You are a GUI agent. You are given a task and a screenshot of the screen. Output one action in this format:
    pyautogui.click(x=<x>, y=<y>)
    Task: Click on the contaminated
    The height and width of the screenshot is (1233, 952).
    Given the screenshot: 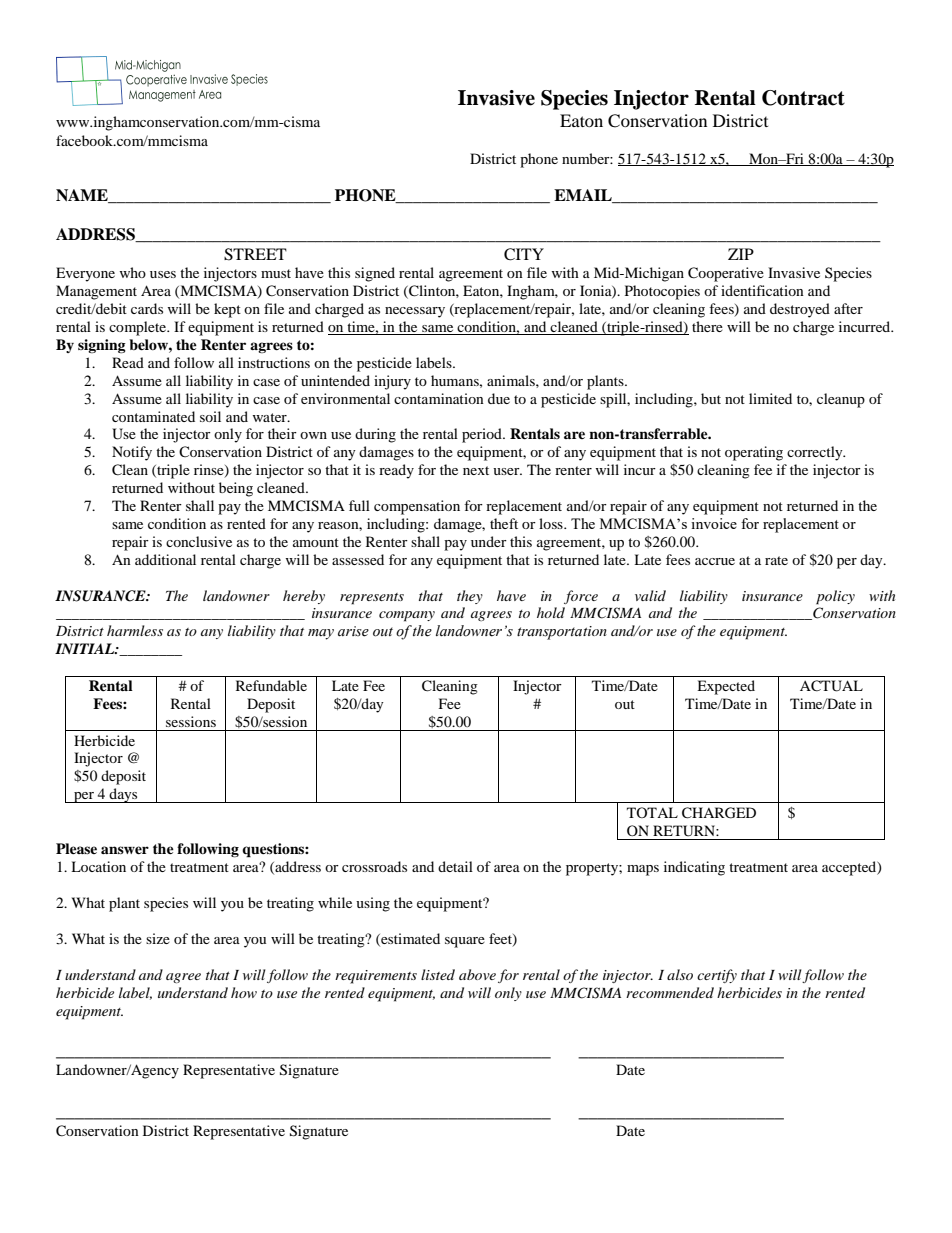 What is the action you would take?
    pyautogui.click(x=153, y=416)
